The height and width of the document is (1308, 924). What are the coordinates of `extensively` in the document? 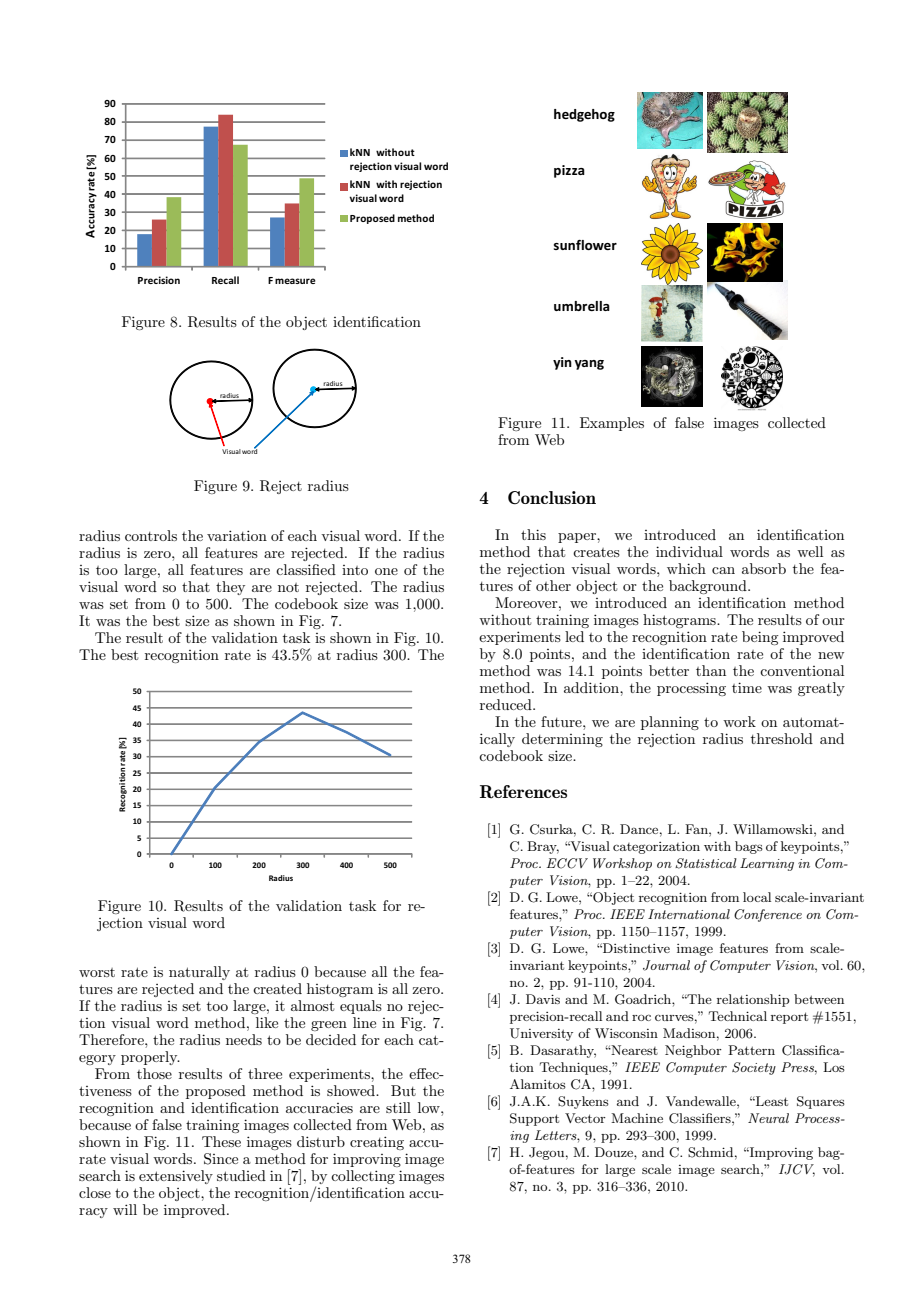 It's located at (176, 1177).
